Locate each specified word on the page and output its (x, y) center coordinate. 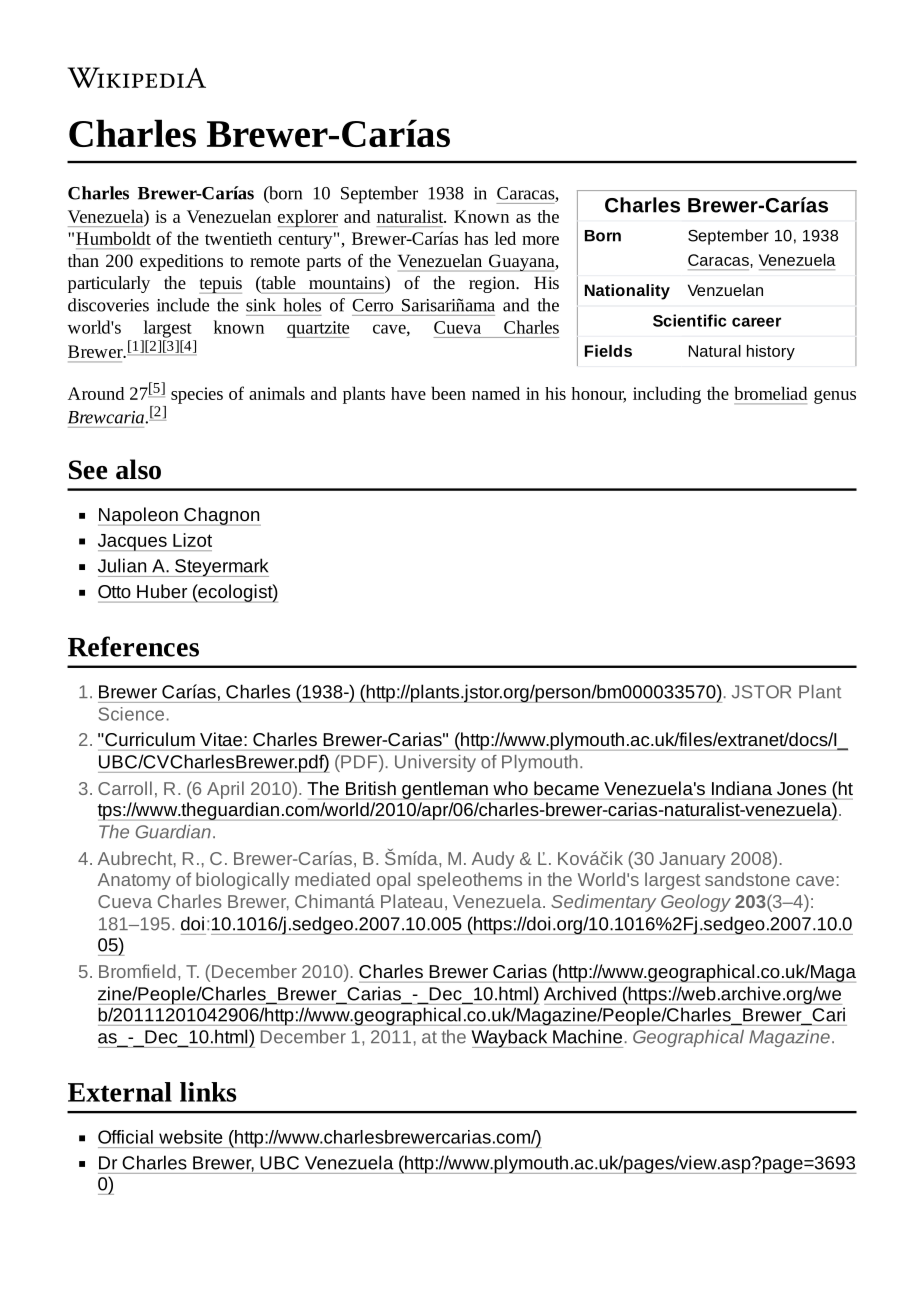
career (756, 322)
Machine (587, 1037)
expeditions (181, 262)
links (208, 1092)
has (476, 238)
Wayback (510, 1038)
